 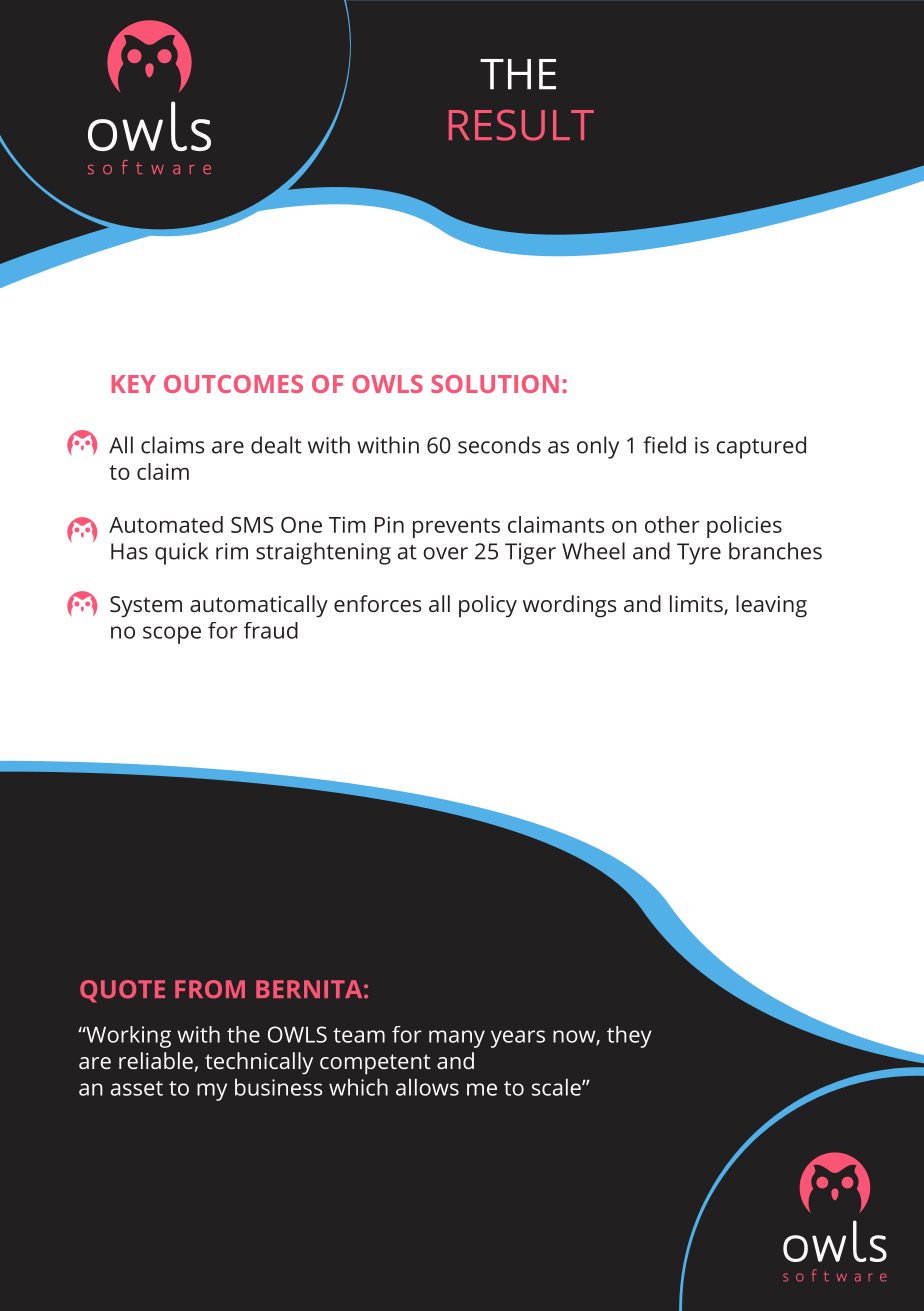 I want to click on scale, so click(x=557, y=1087).
